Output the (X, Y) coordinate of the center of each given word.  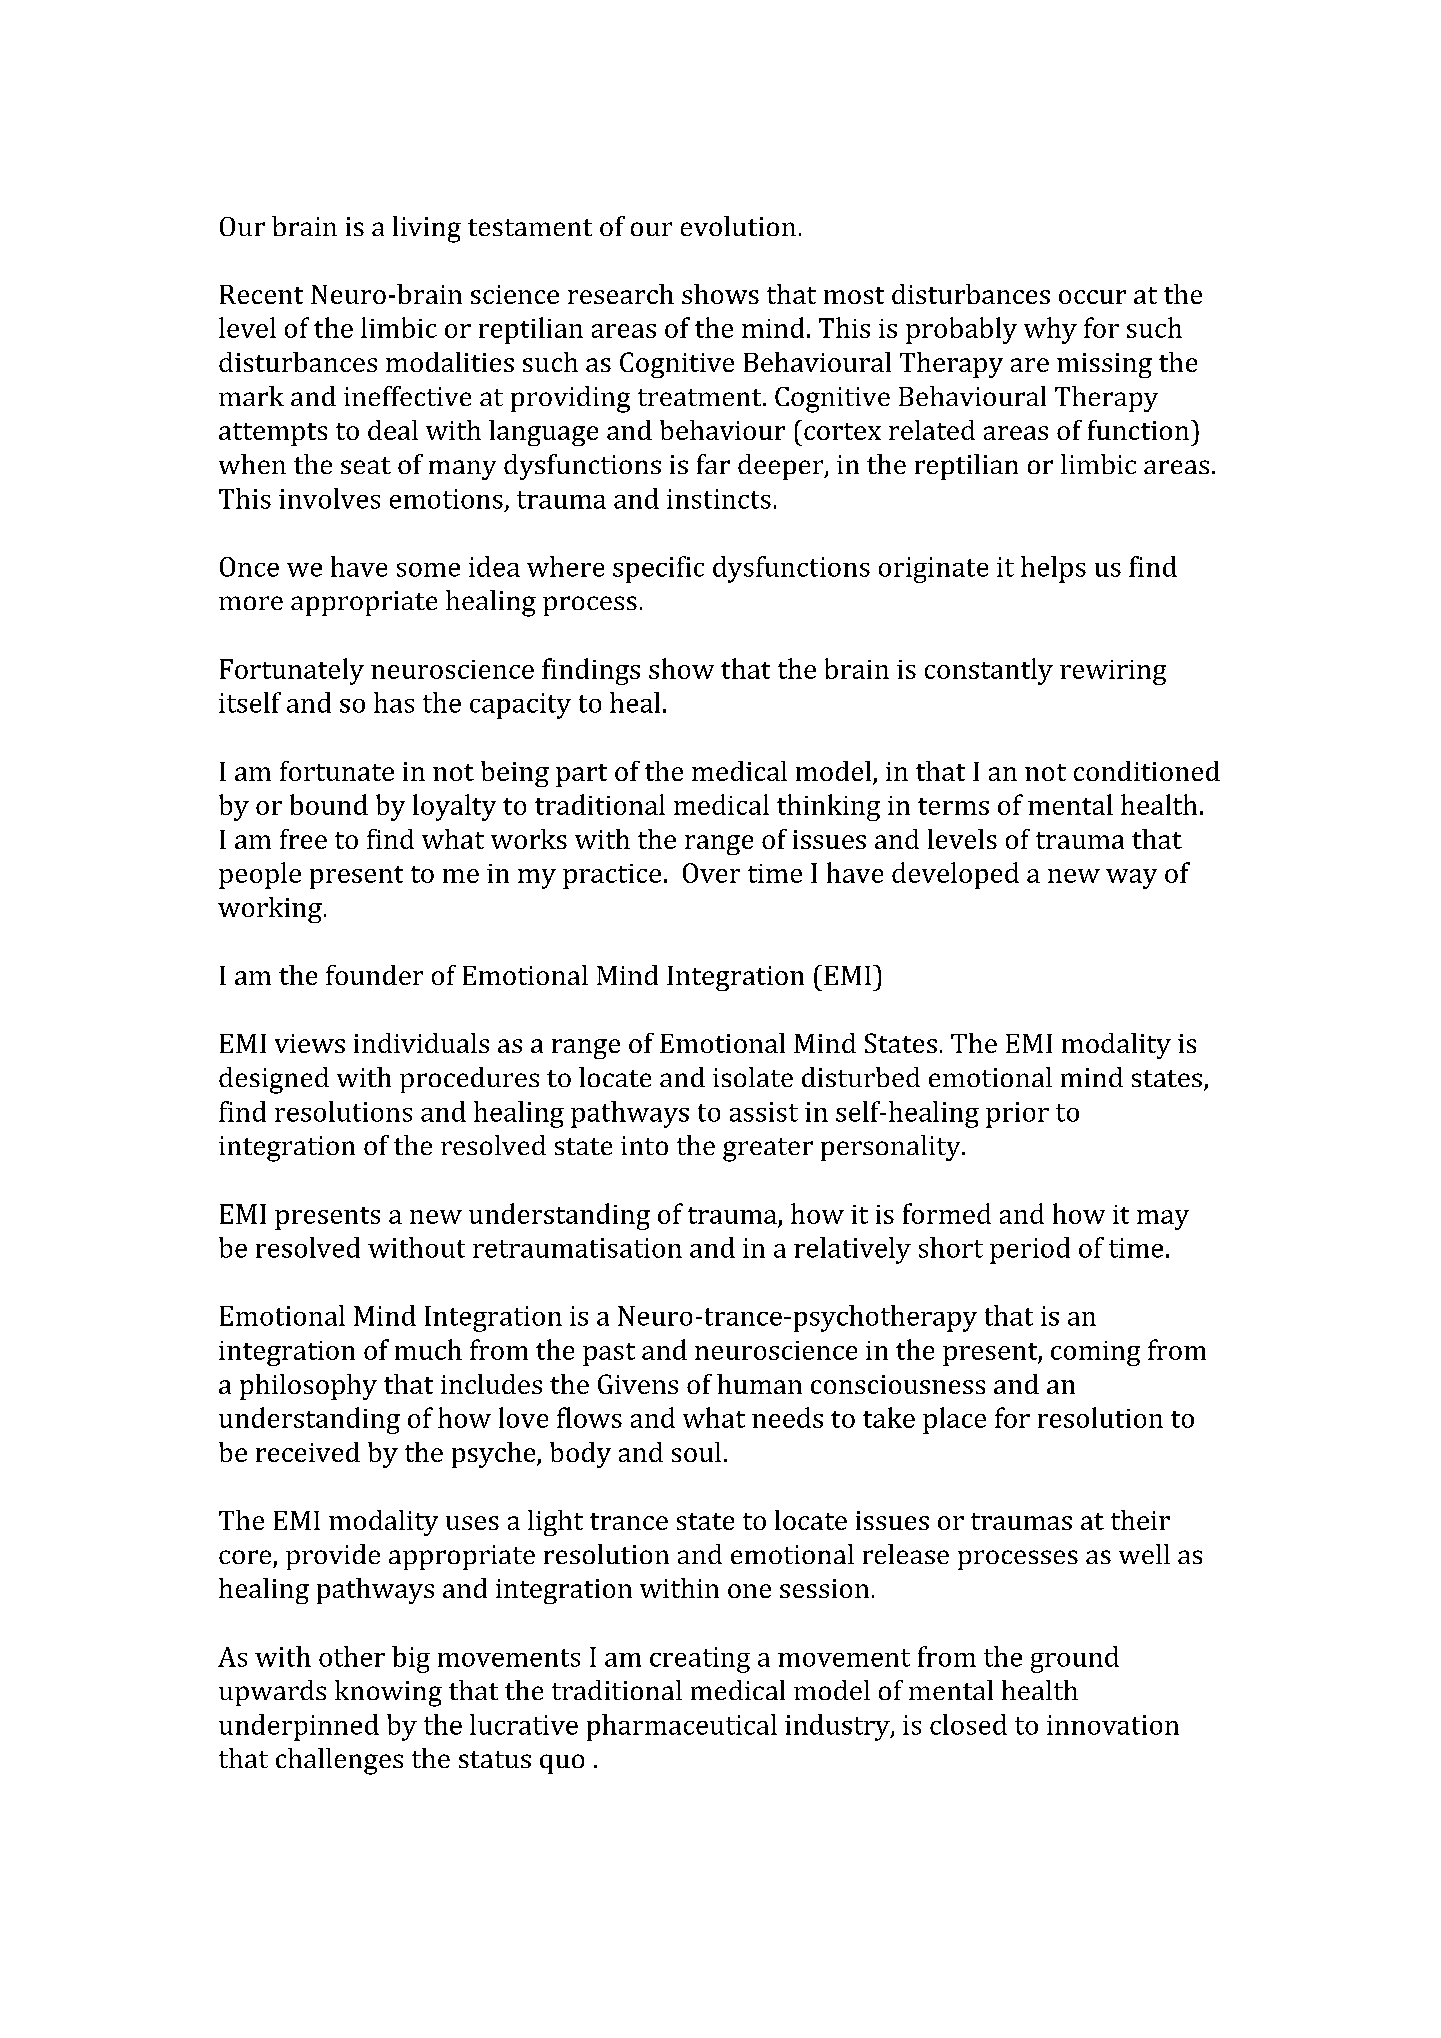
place (954, 1420)
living (427, 229)
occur (1092, 297)
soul (696, 1452)
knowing (388, 1693)
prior (1017, 1115)
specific (658, 569)
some (428, 570)
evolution (738, 226)
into (644, 1145)
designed (274, 1080)
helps (1053, 569)
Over (711, 873)
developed (955, 875)
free (303, 839)
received (308, 1452)
